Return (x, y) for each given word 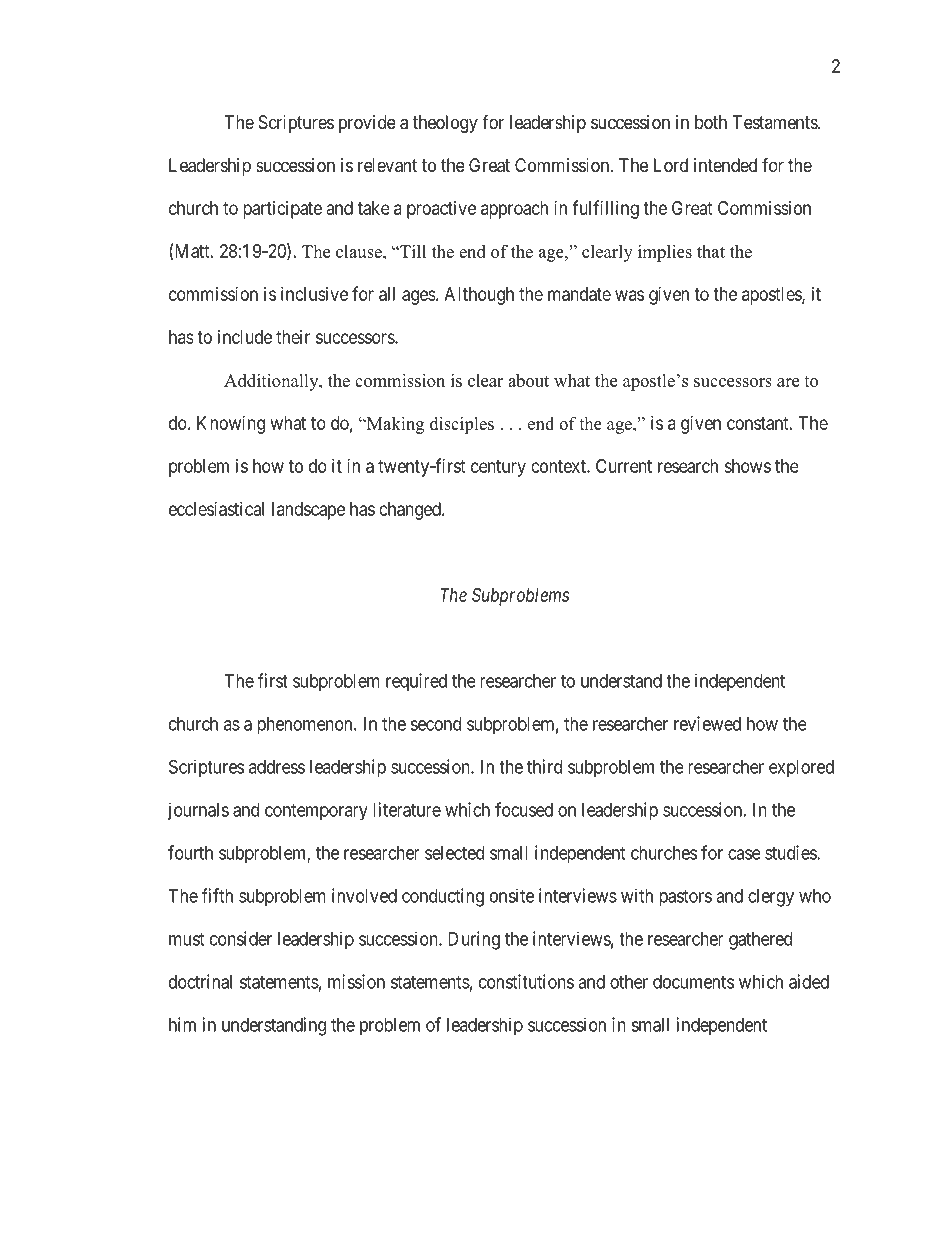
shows (747, 466)
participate (282, 210)
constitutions (526, 981)
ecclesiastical (216, 509)
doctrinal (200, 981)
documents (693, 982)
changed (411, 511)
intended (725, 165)
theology (445, 124)
